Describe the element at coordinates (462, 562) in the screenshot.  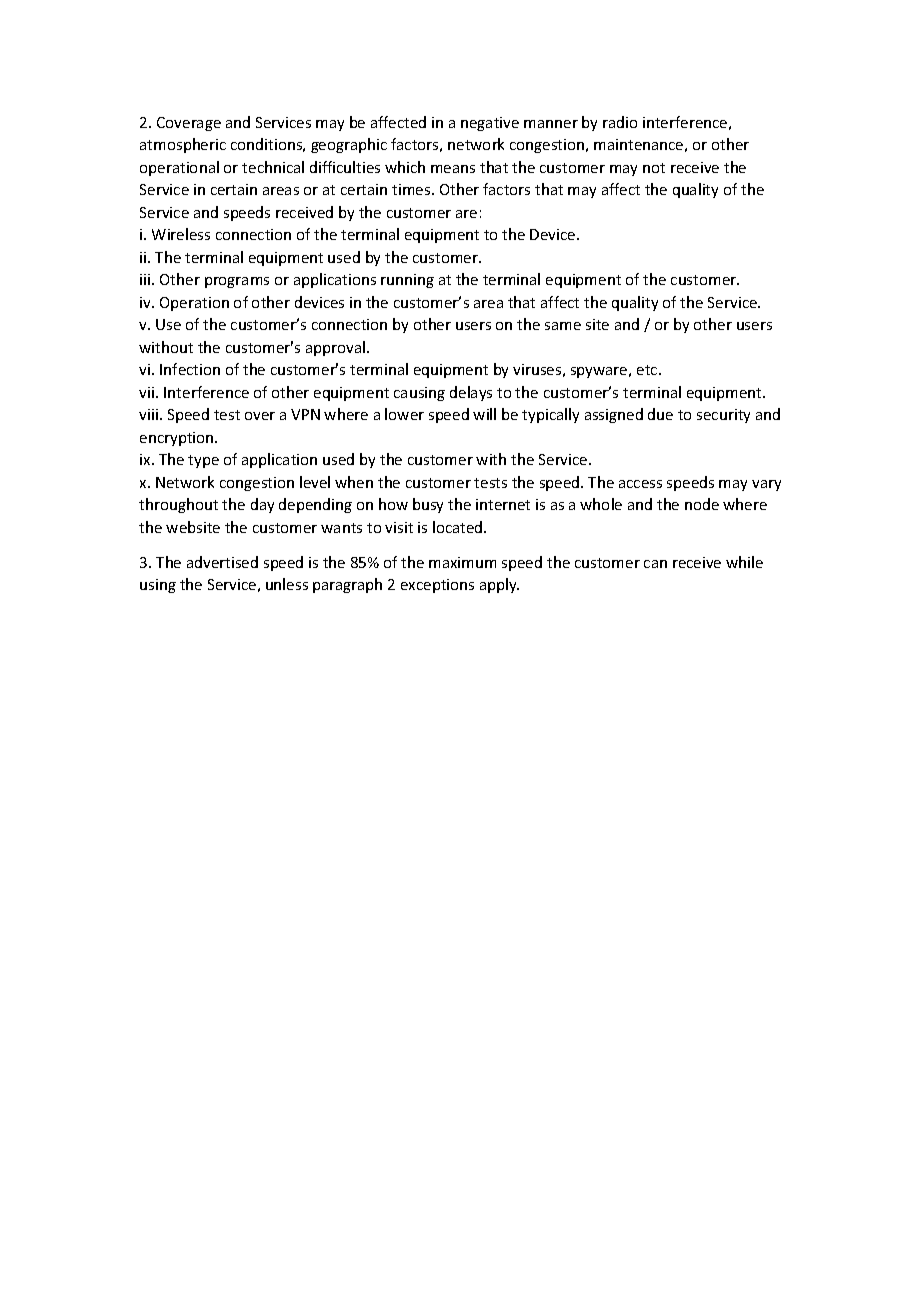
I see `maximum` at that location.
